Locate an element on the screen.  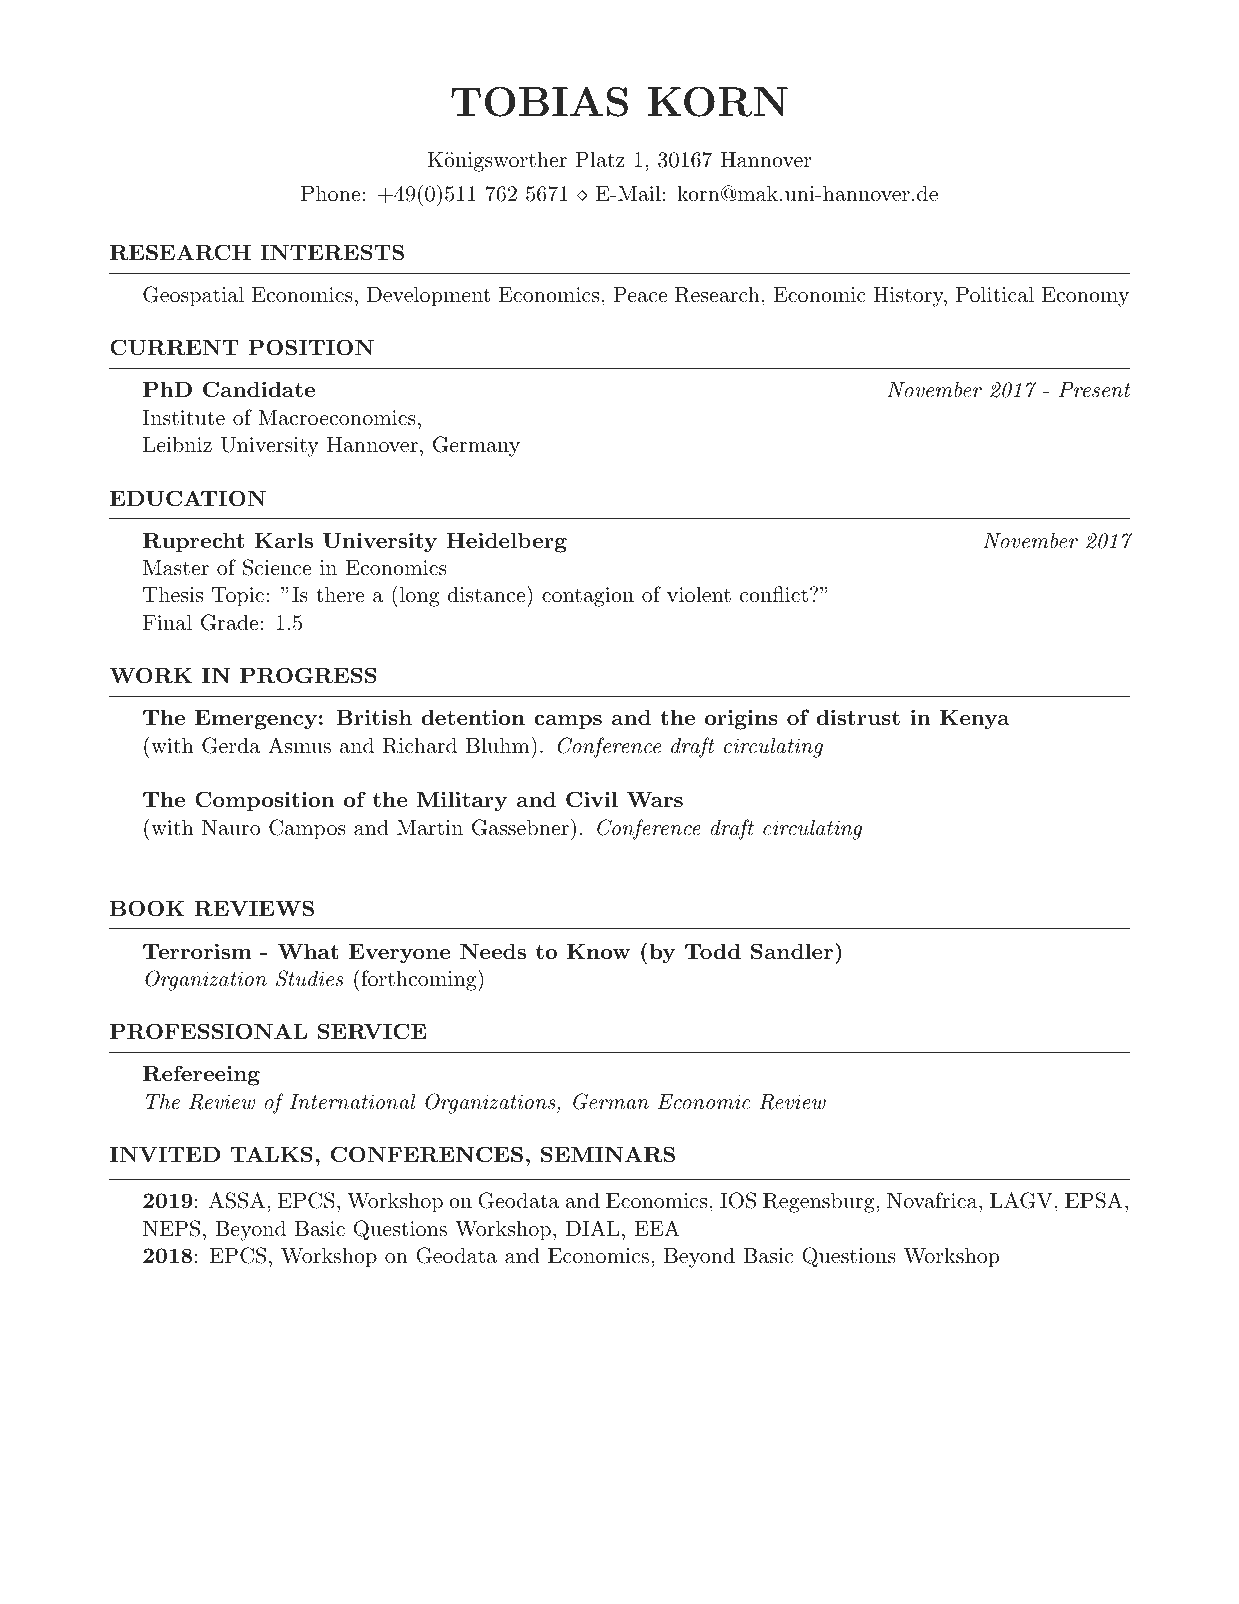
Platz is located at coordinates (600, 159).
